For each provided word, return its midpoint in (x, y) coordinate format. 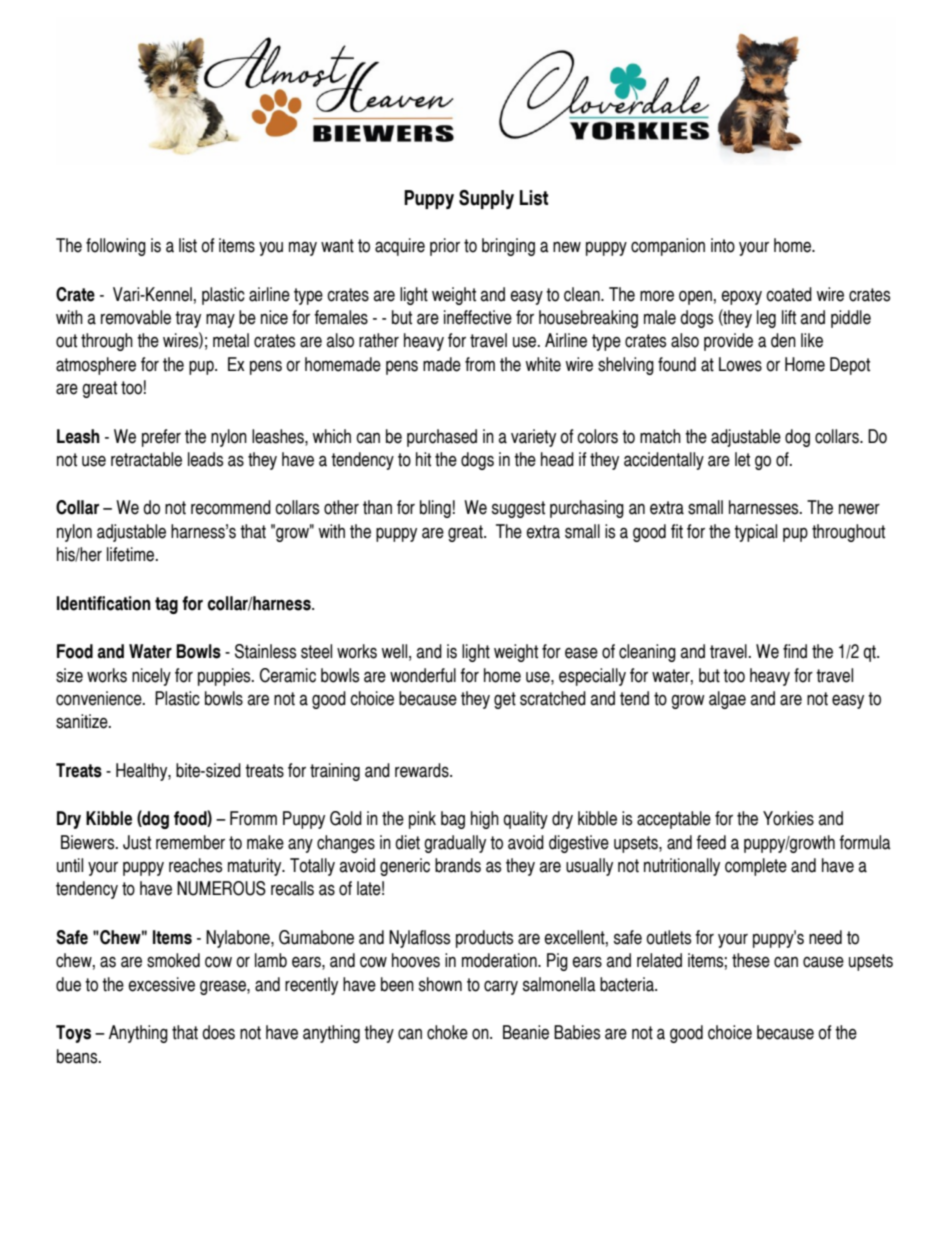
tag (166, 605)
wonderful (423, 675)
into (723, 245)
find (795, 651)
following (116, 247)
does (218, 1032)
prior (445, 247)
